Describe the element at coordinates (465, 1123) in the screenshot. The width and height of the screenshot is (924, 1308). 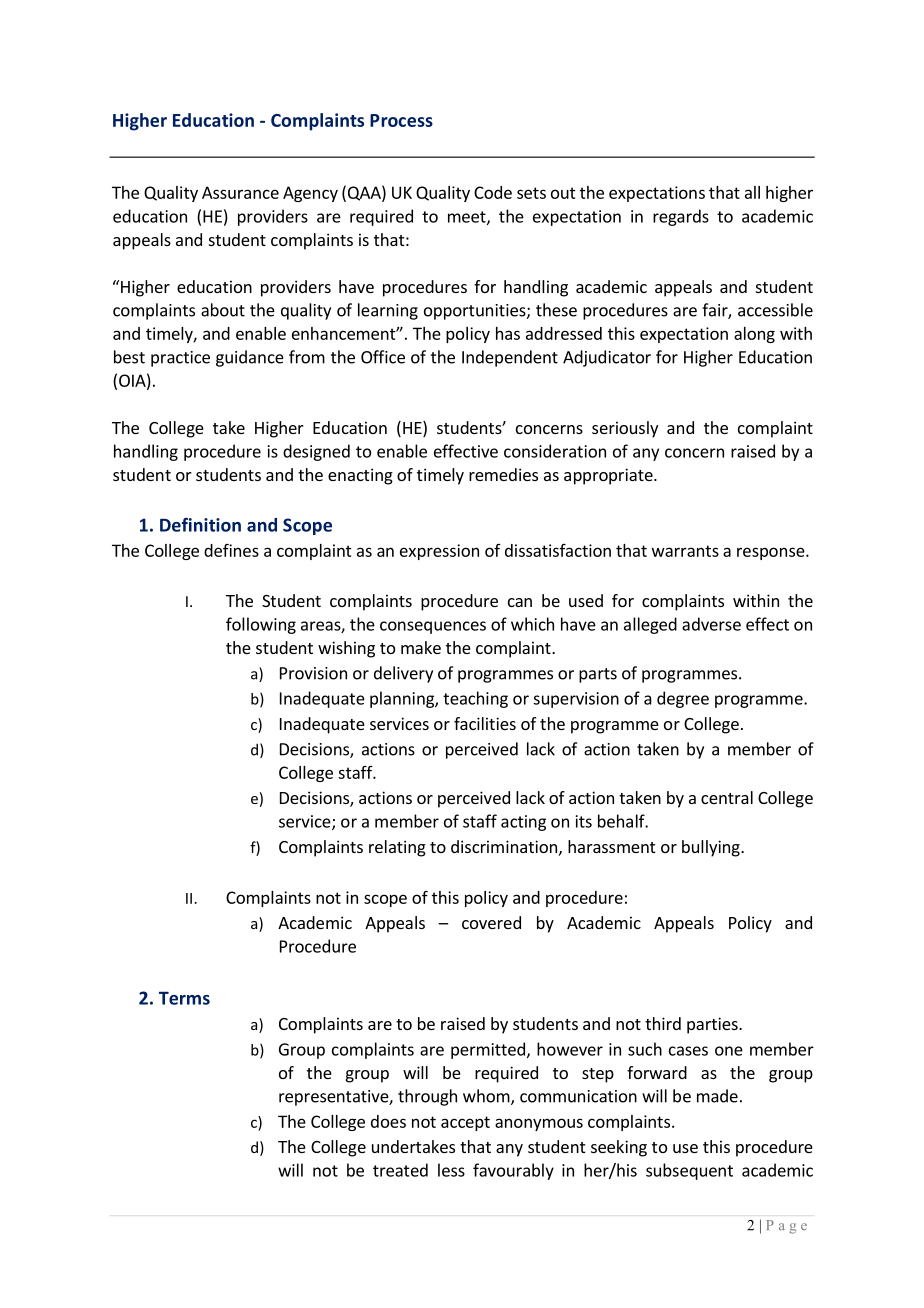
I see `accept` at that location.
